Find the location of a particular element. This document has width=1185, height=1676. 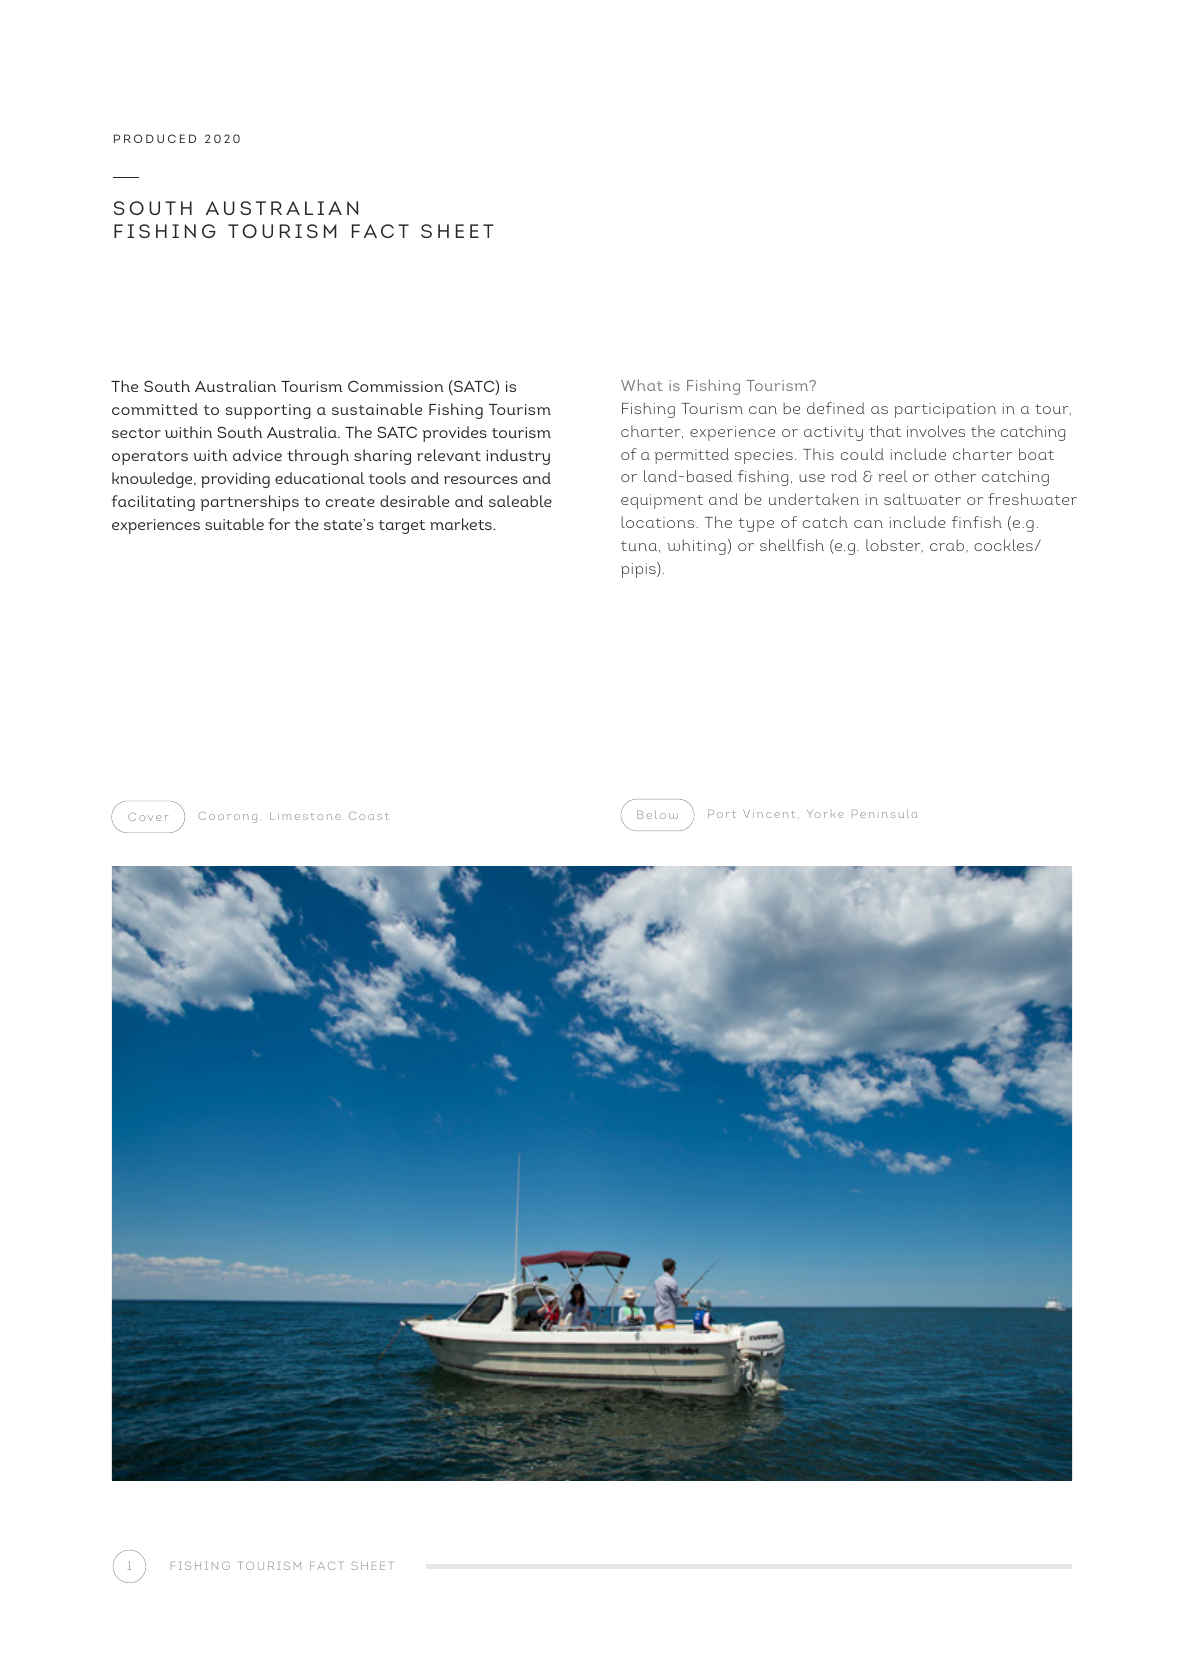

participation is located at coordinates (945, 410).
